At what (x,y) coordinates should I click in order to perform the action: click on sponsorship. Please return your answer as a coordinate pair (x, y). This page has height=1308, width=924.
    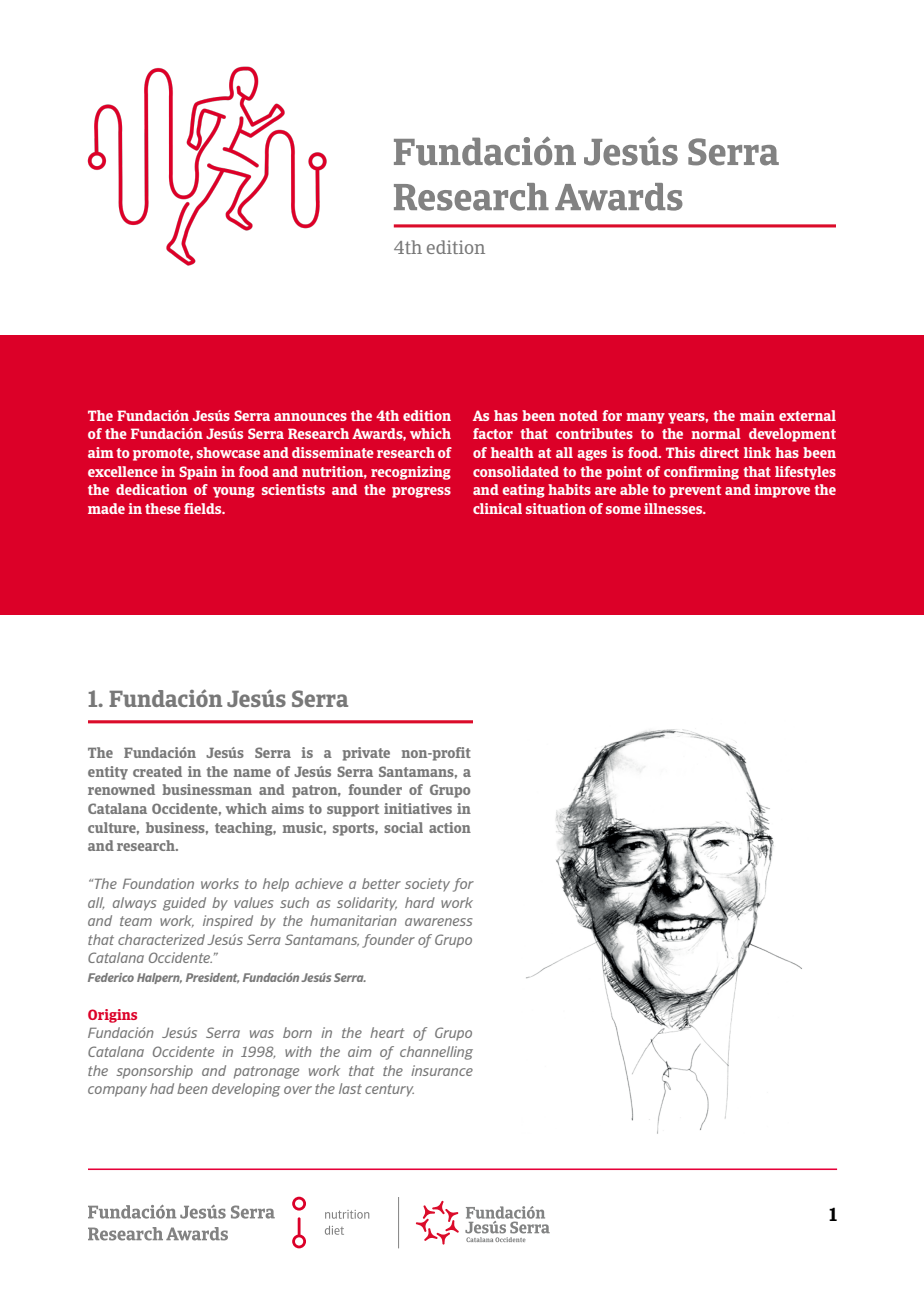
    Looking at the image, I should click on (154, 1072).
